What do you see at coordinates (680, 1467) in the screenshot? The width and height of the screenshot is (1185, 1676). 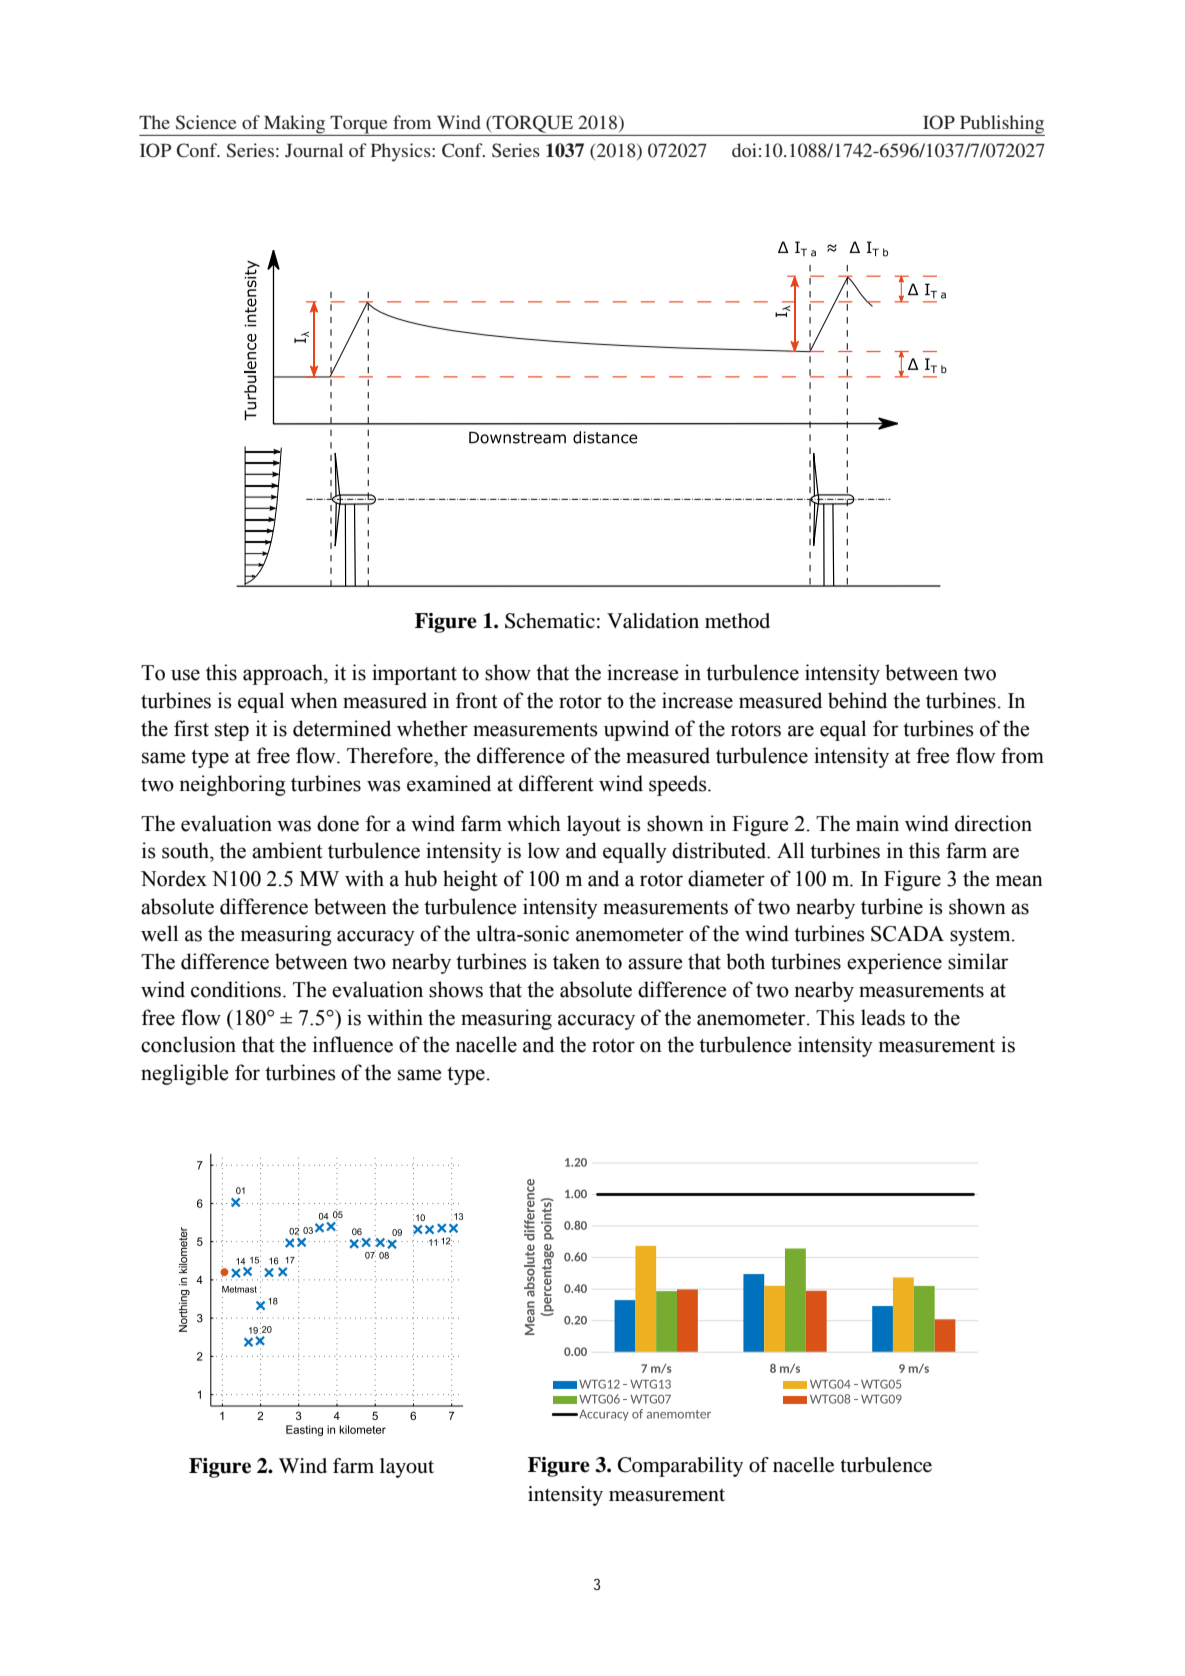 I see `Comparability` at bounding box center [680, 1467].
